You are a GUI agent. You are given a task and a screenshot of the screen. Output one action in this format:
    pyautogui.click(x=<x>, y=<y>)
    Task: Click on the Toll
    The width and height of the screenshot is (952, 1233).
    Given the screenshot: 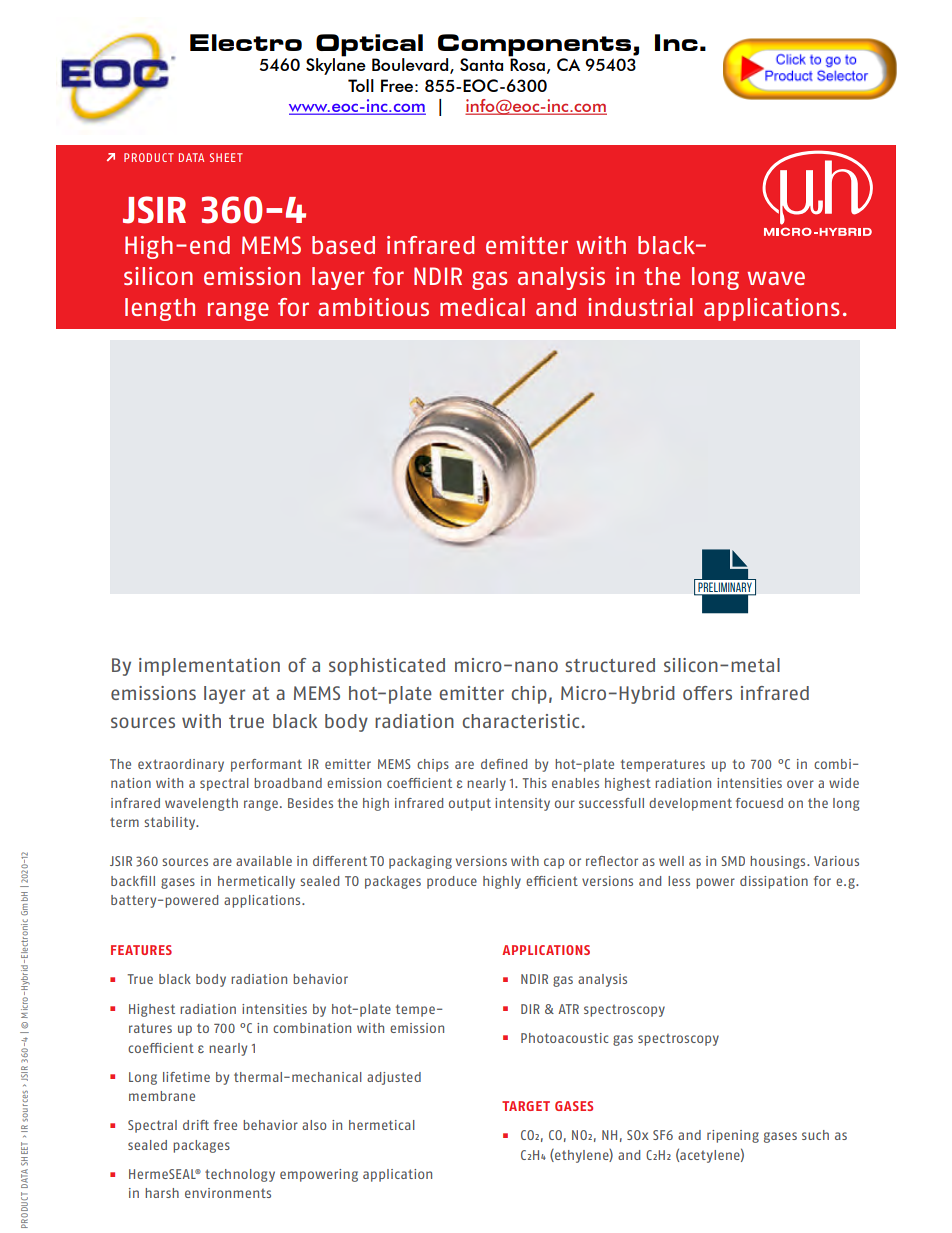 What is the action you would take?
    pyautogui.click(x=361, y=85)
